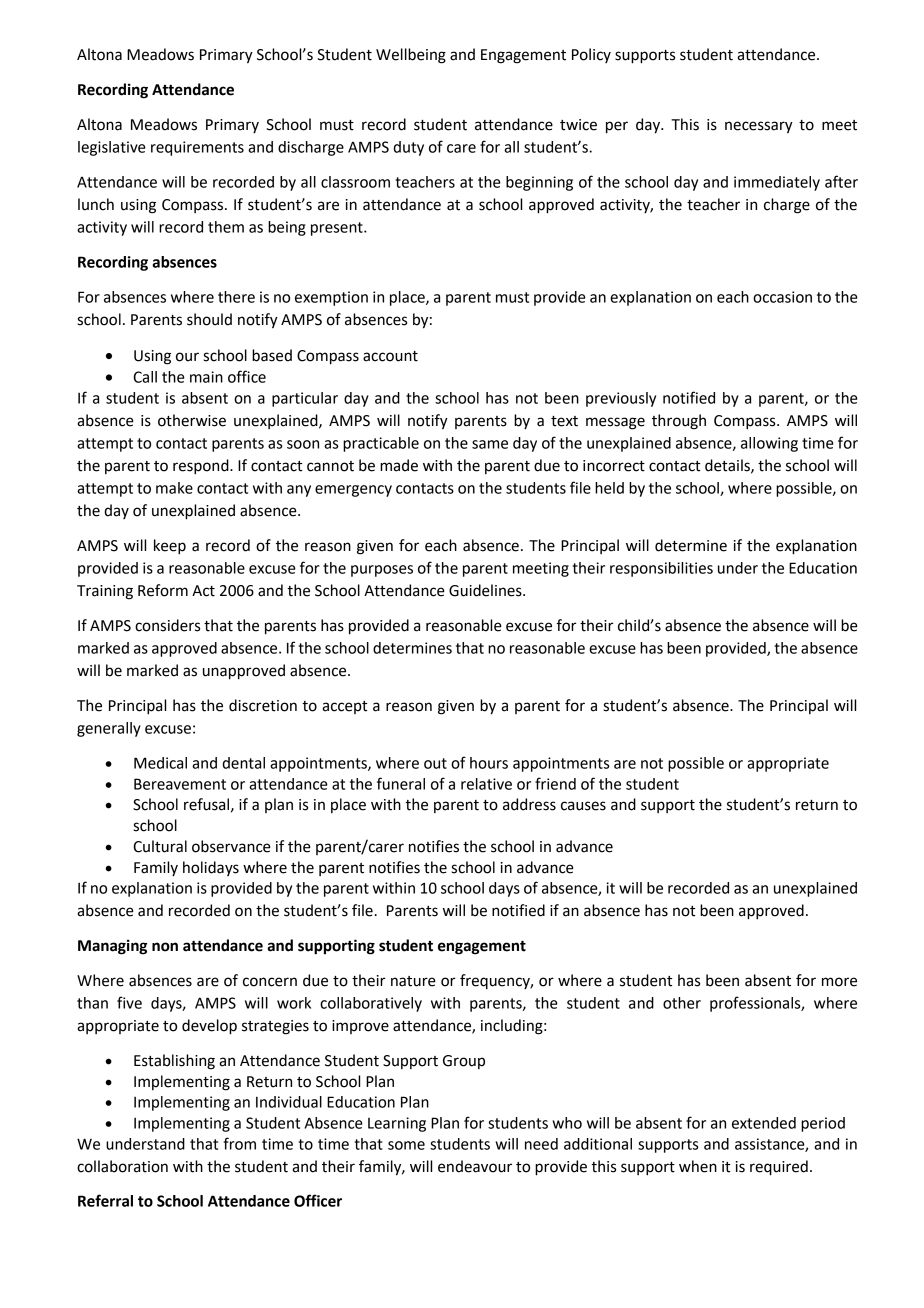 The height and width of the screenshot is (1308, 924). Describe the element at coordinates (769, 444) in the screenshot. I see `allowing` at that location.
